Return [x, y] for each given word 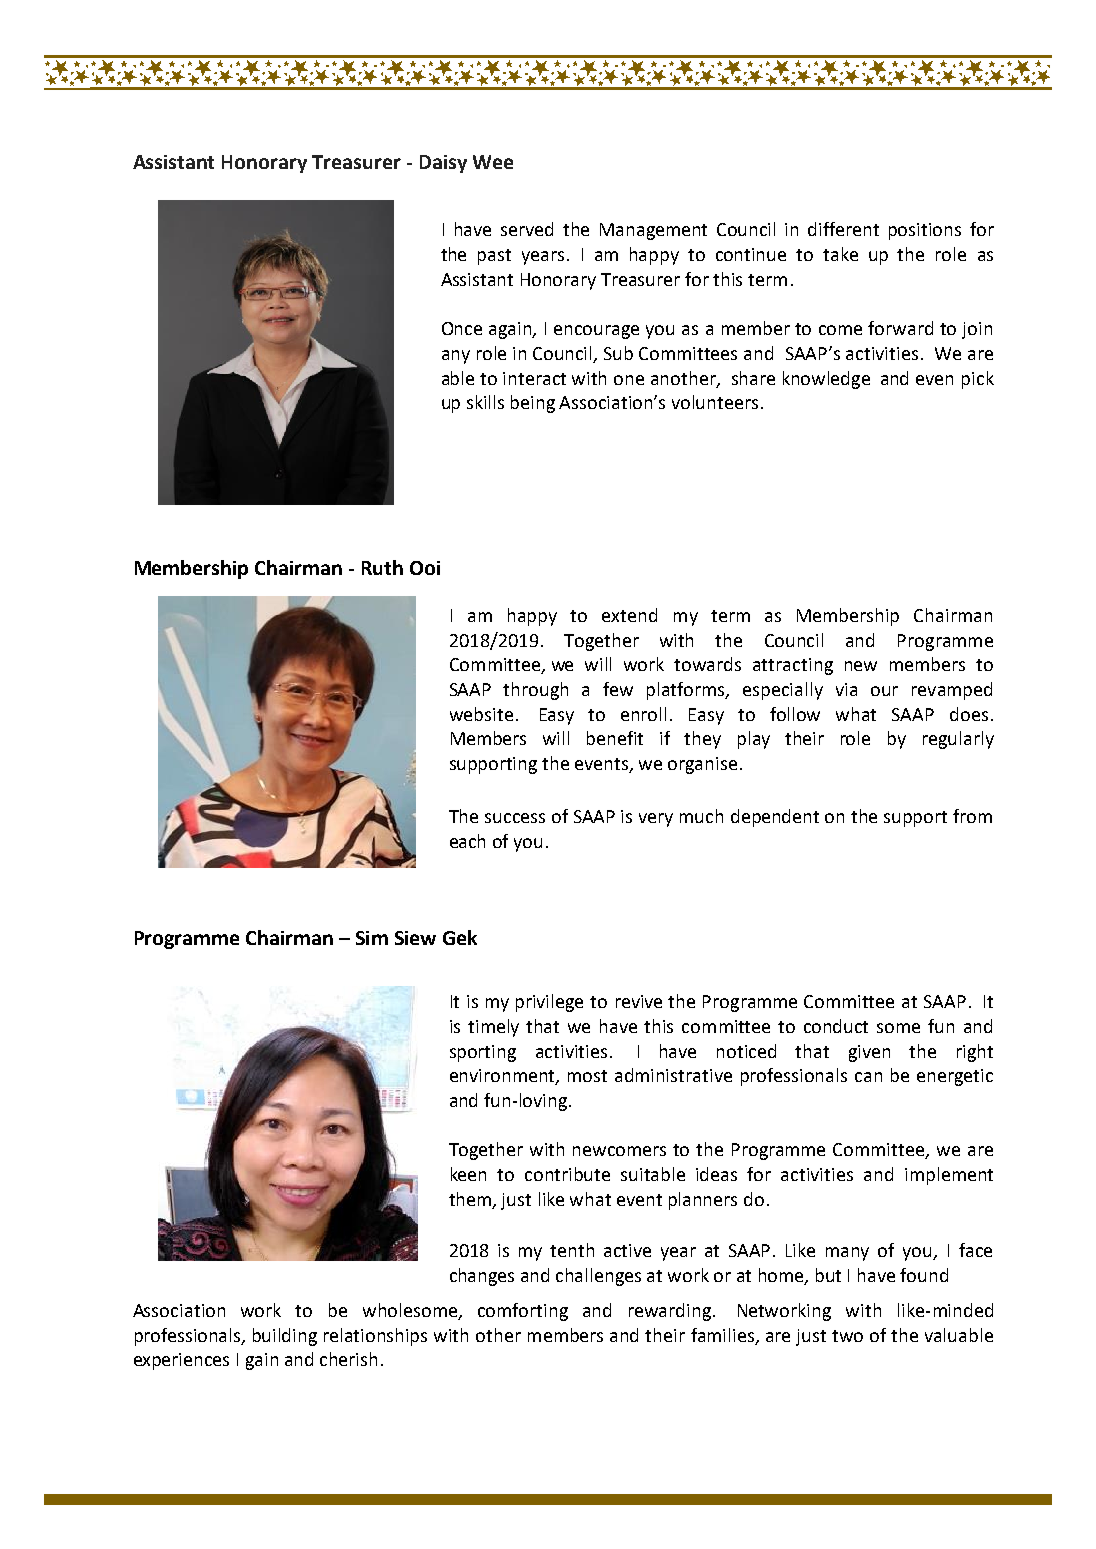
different [843, 229]
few [618, 689]
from [972, 816]
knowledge [826, 380]
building [285, 1337]
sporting [483, 1053]
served [527, 229]
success [515, 818]
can [868, 1077]
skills [485, 402]
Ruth [382, 567]
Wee [493, 162]
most [587, 1076]
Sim [372, 938]
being [533, 404]
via [846, 689]
